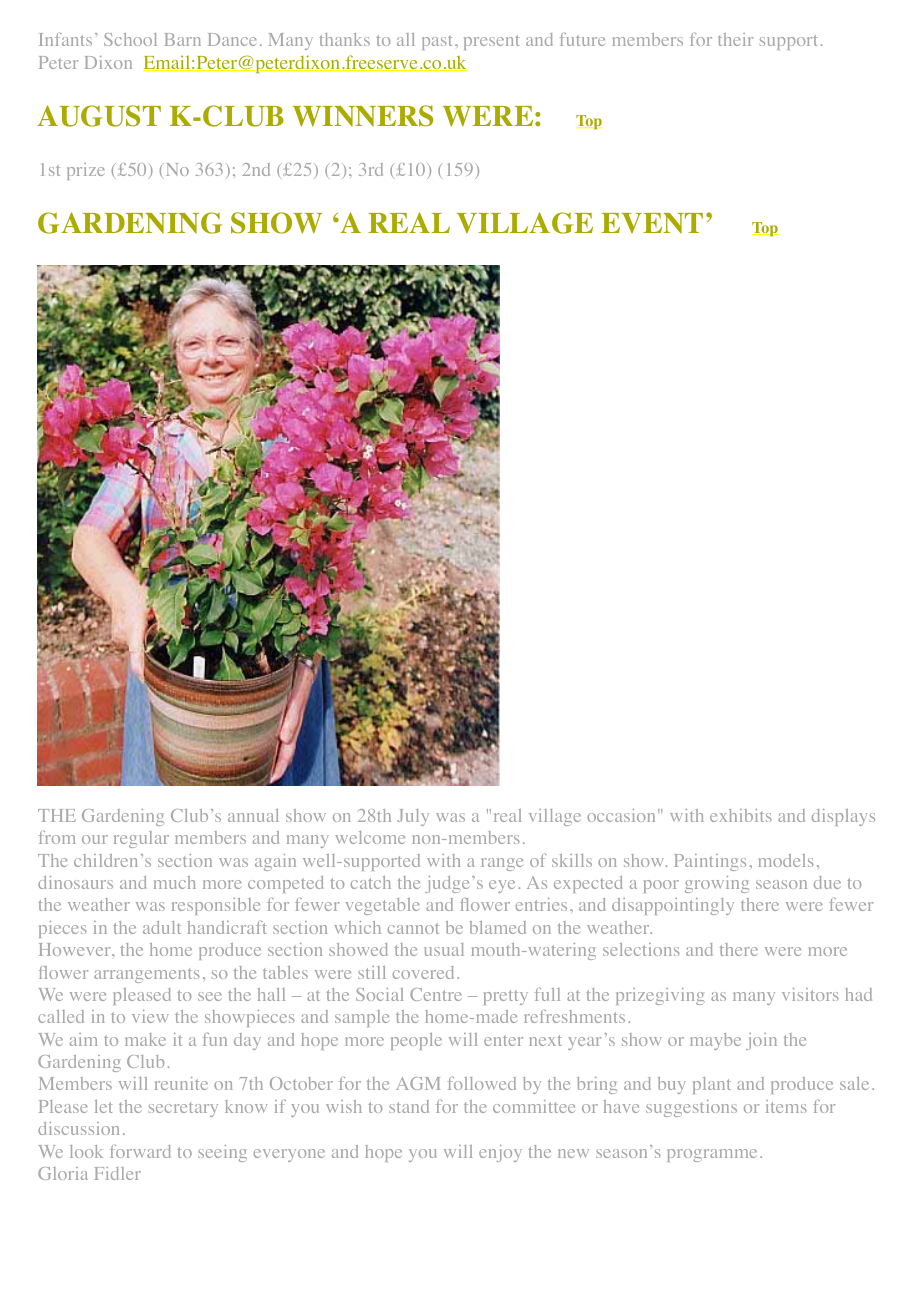 This screenshot has height=1308, width=924. I want to click on future, so click(582, 39).
